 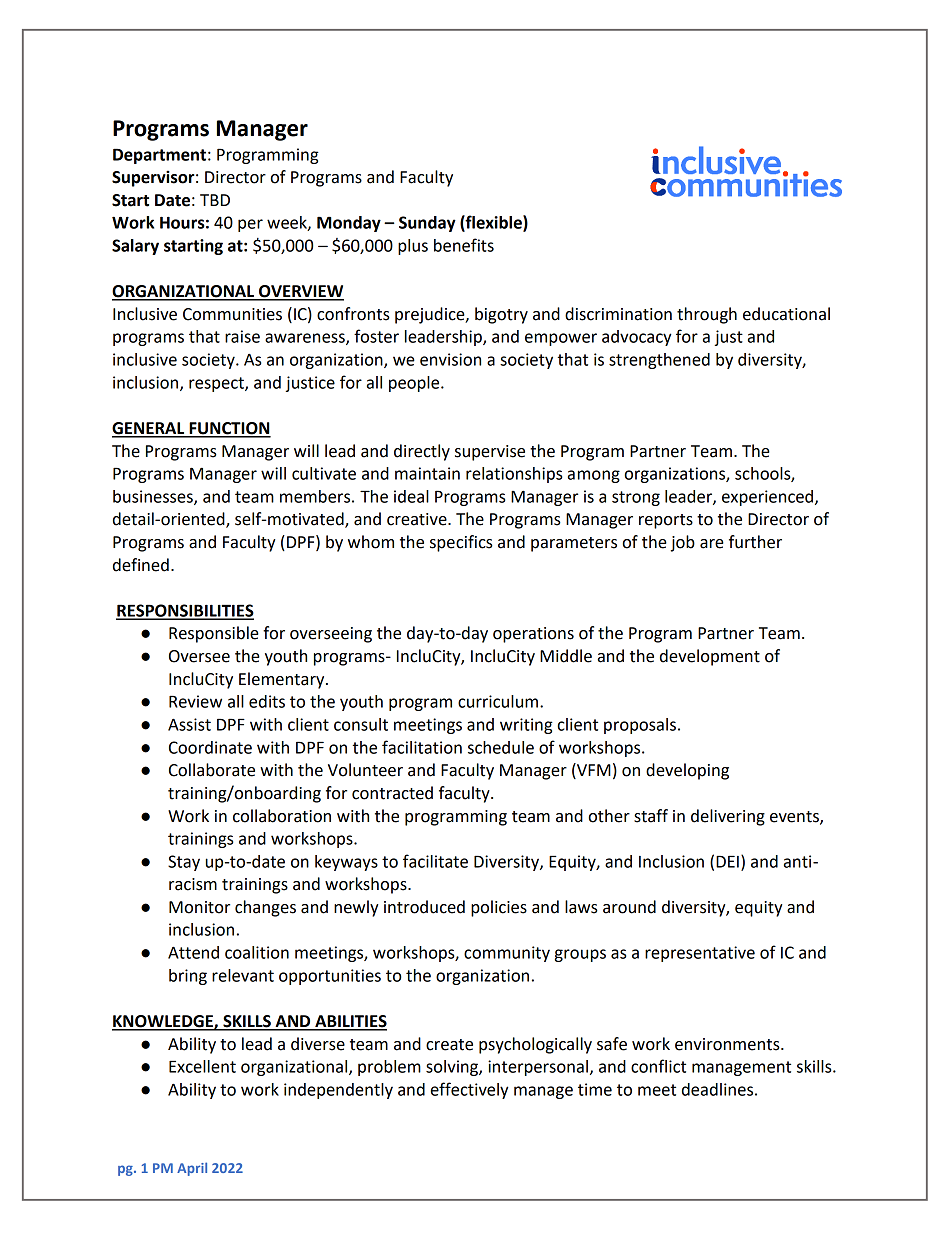 What do you see at coordinates (461, 543) in the screenshot?
I see `specifics` at bounding box center [461, 543].
